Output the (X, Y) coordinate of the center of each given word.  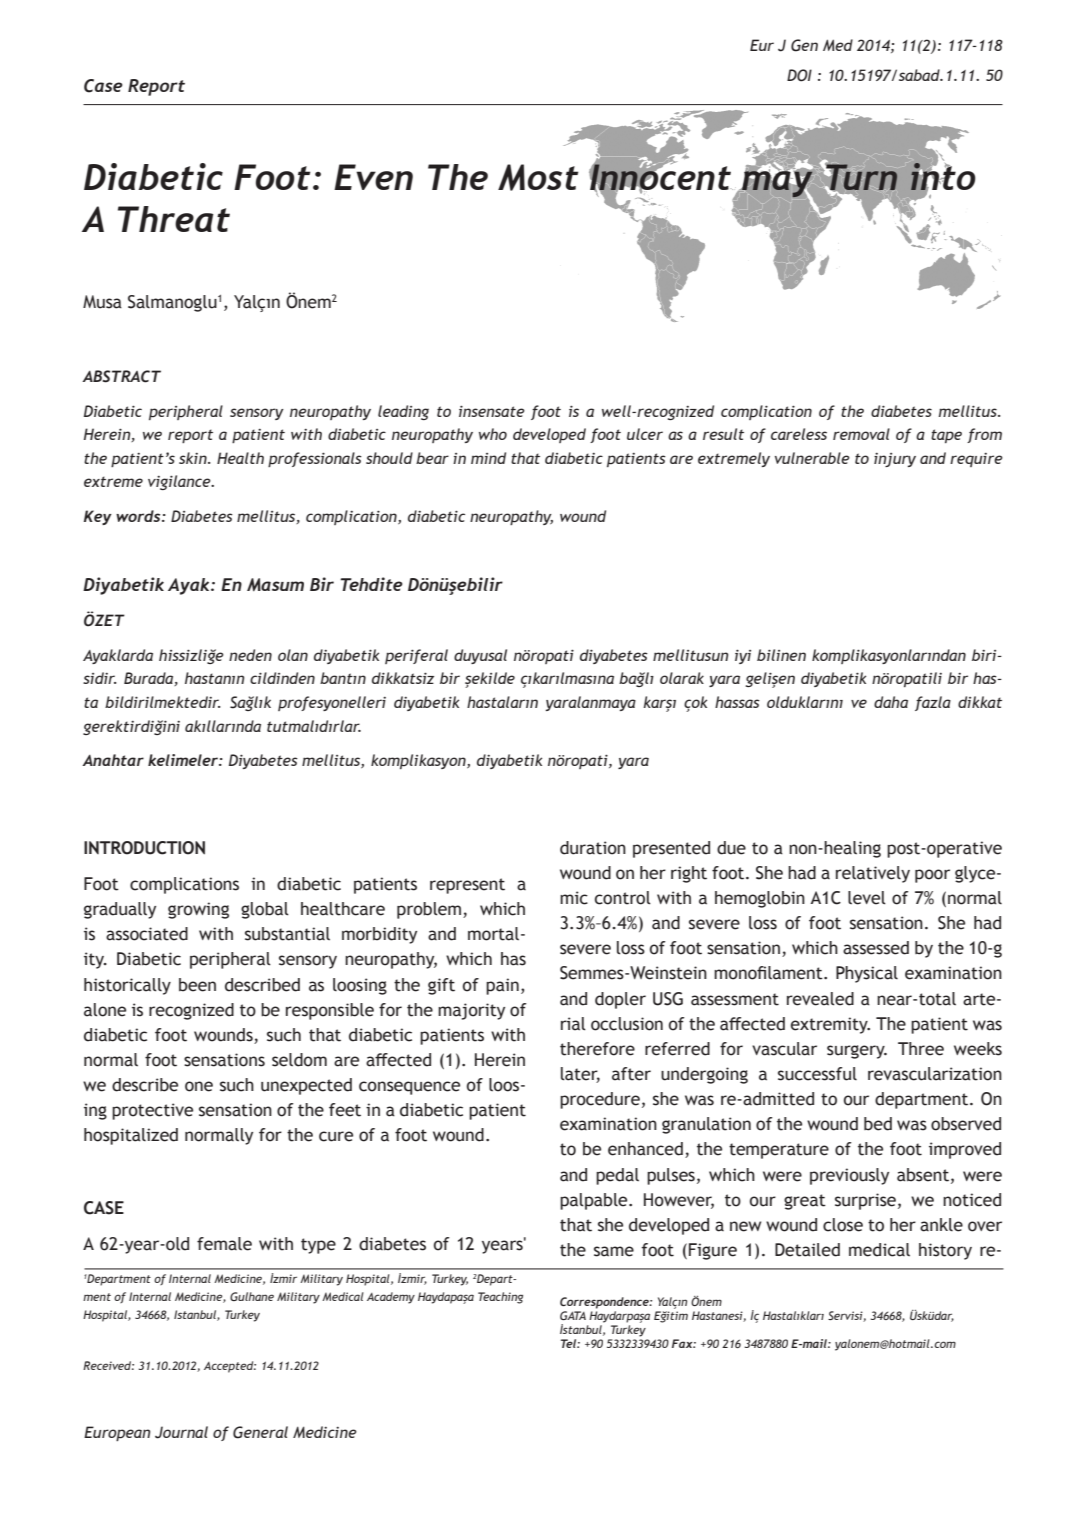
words (139, 516)
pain (502, 986)
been (197, 985)
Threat (174, 219)
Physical (867, 974)
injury (895, 460)
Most (538, 177)
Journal (181, 1432)
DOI (799, 75)
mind (488, 458)
